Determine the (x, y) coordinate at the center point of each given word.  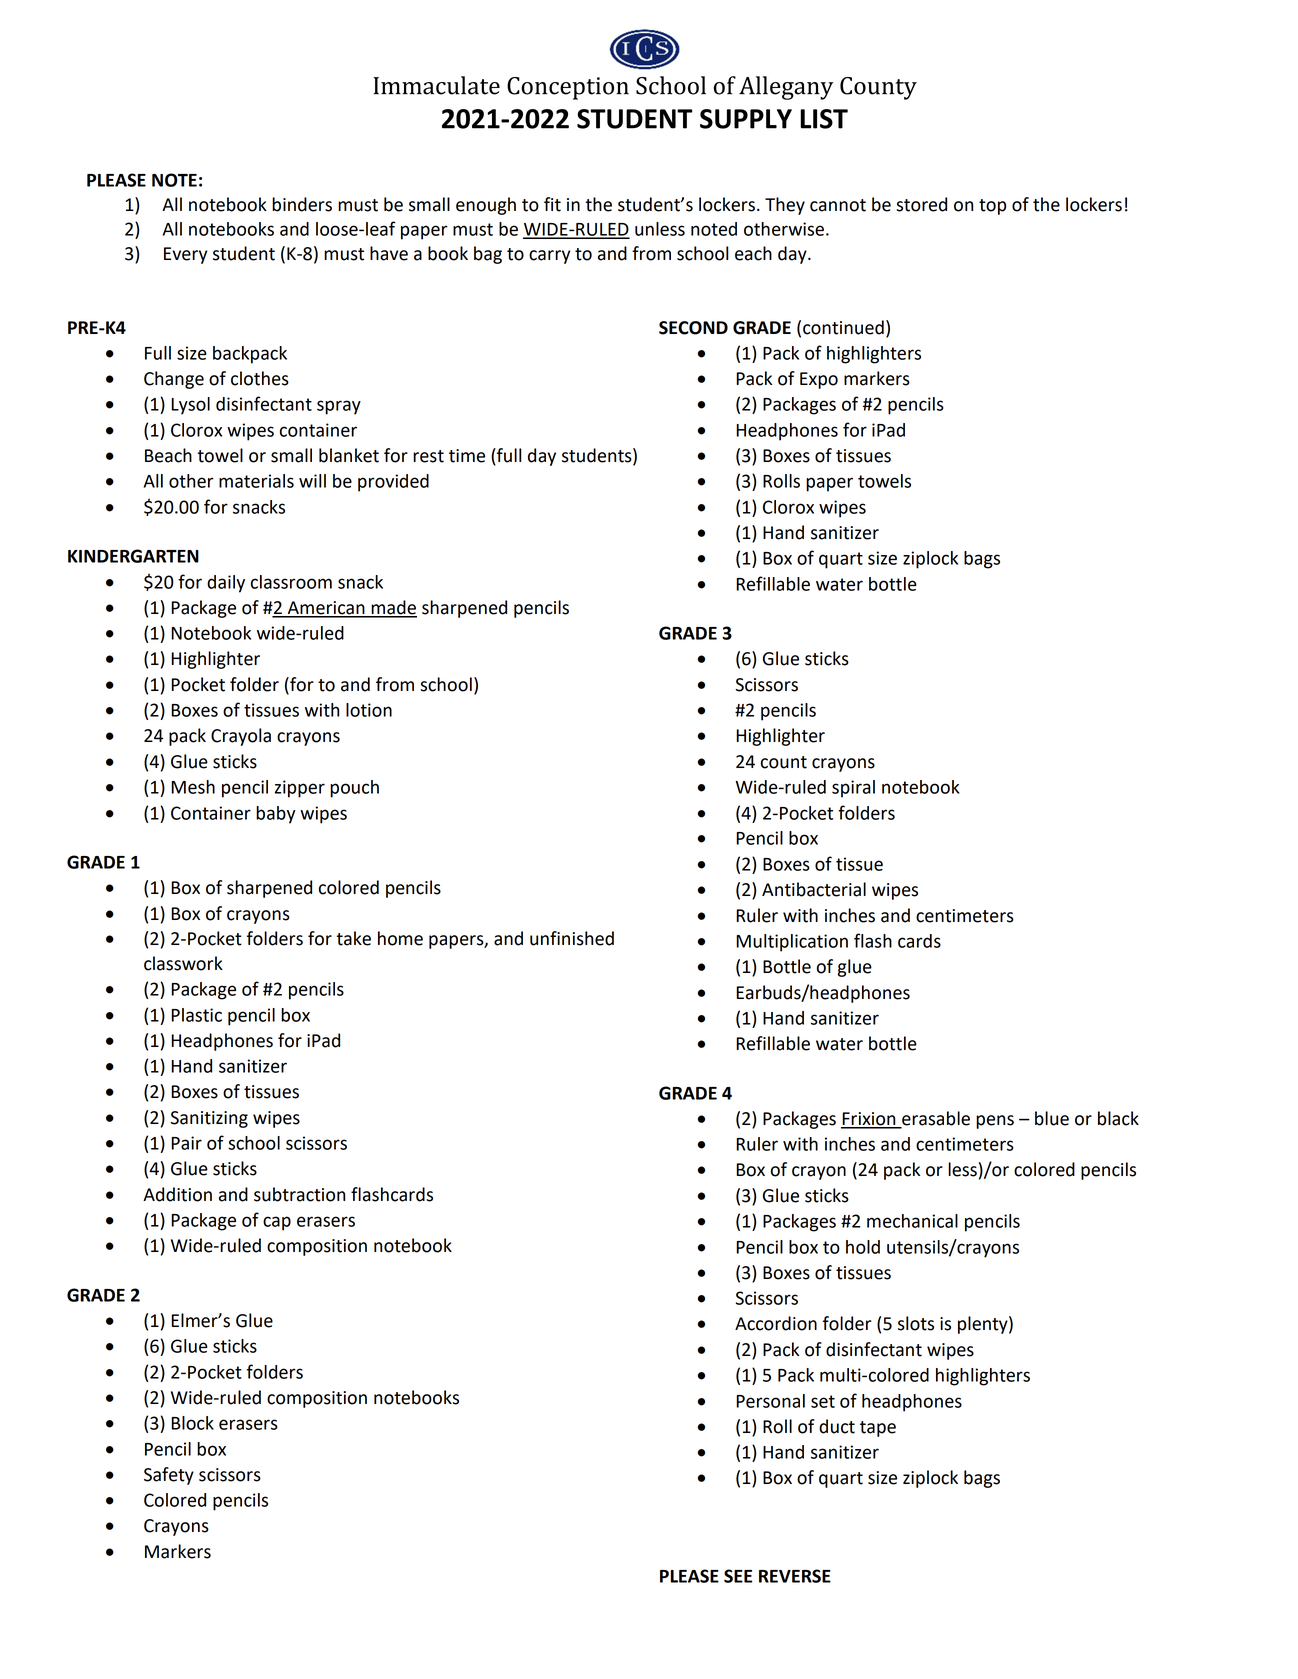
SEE (738, 1576)
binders (302, 204)
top (992, 207)
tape (878, 1429)
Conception (568, 88)
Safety (169, 1476)
